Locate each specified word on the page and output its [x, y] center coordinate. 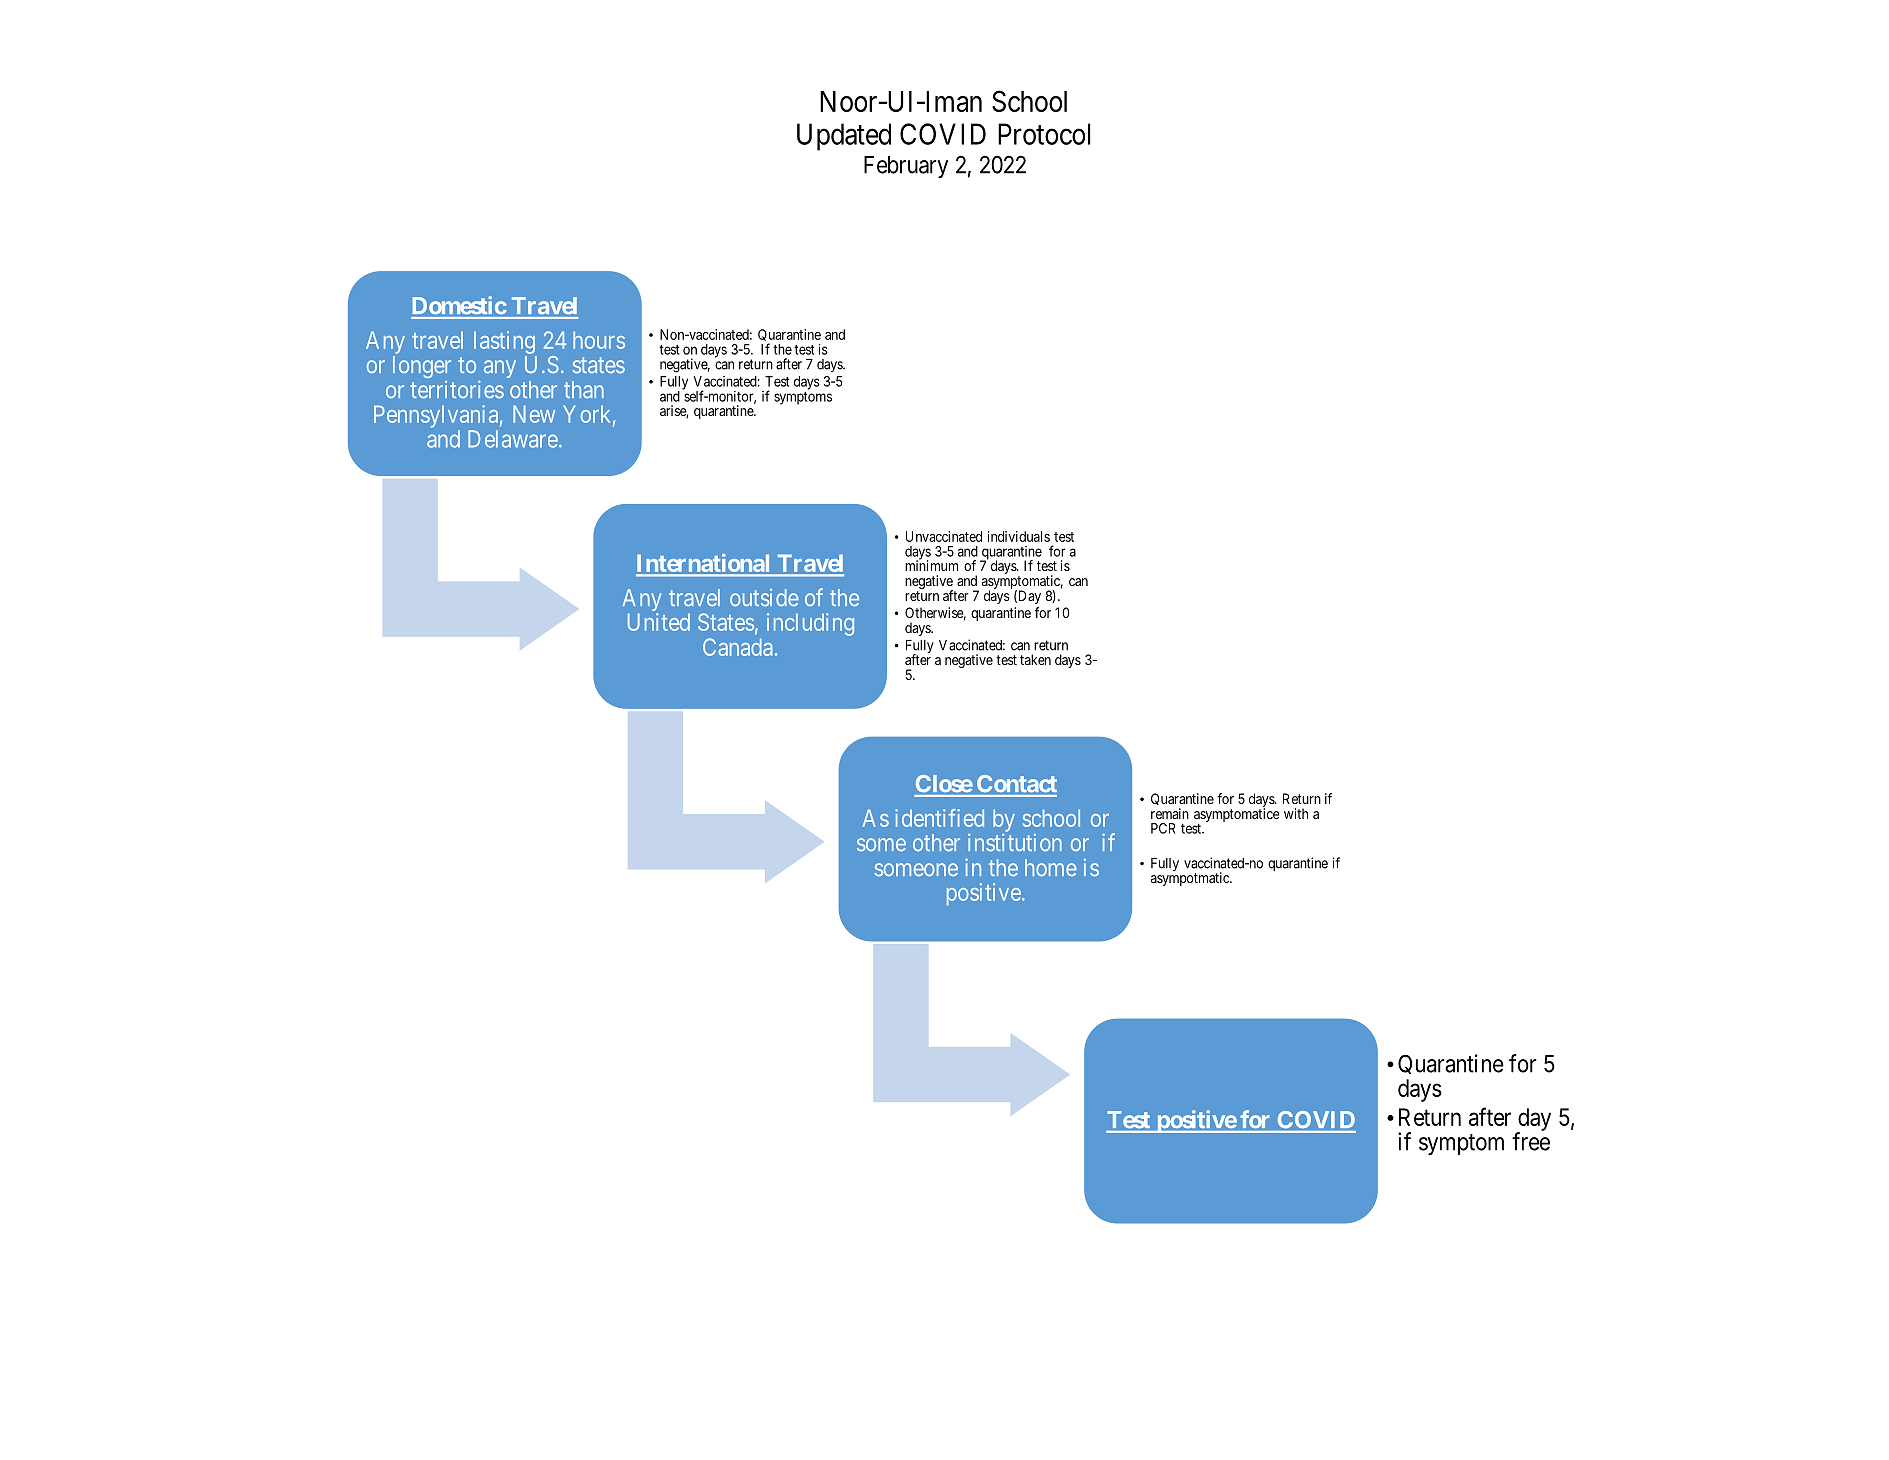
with [1296, 813]
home [1051, 867]
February [906, 167]
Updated [844, 137]
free [1531, 1141]
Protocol [1044, 134]
